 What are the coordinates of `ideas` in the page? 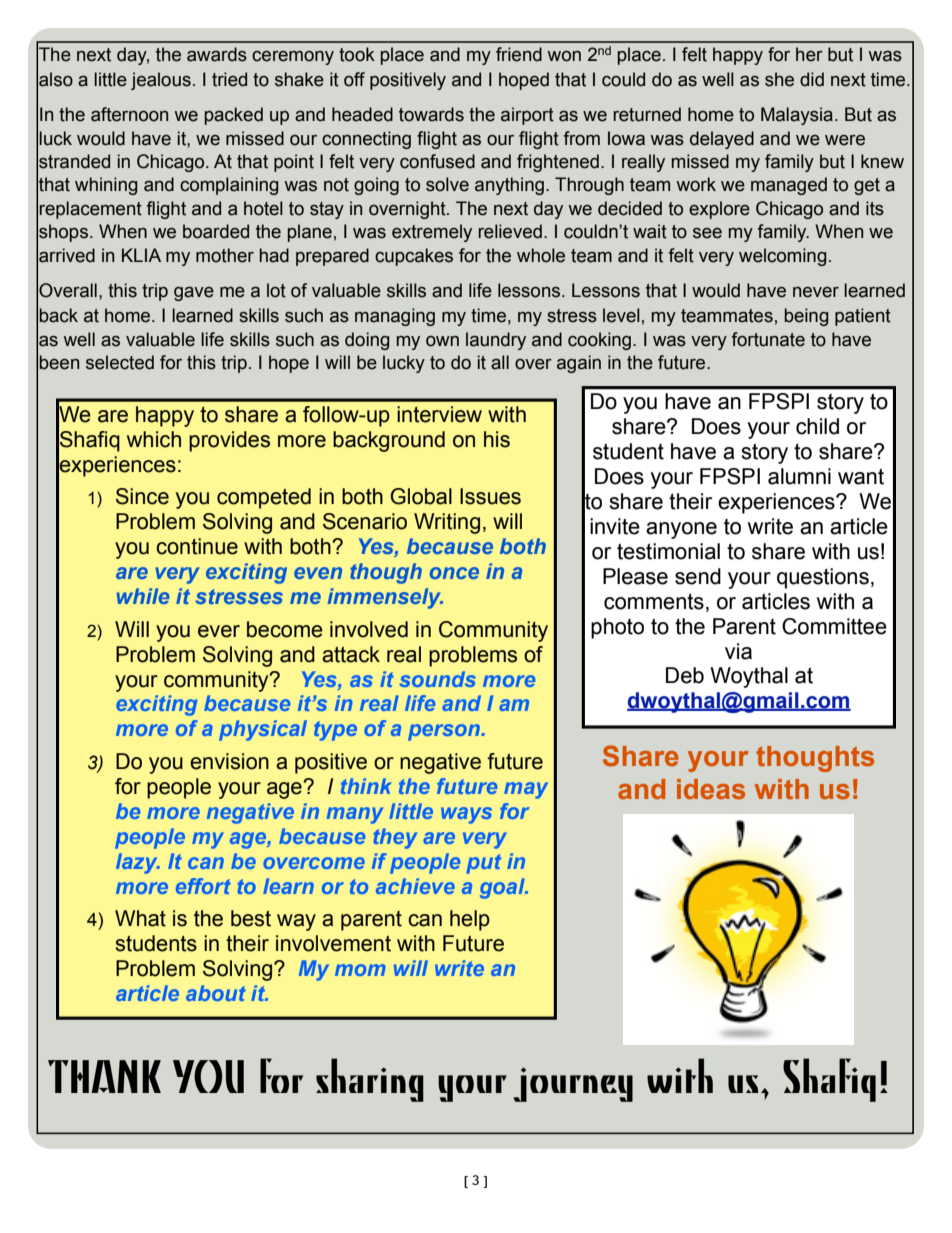 It's located at (711, 789).
